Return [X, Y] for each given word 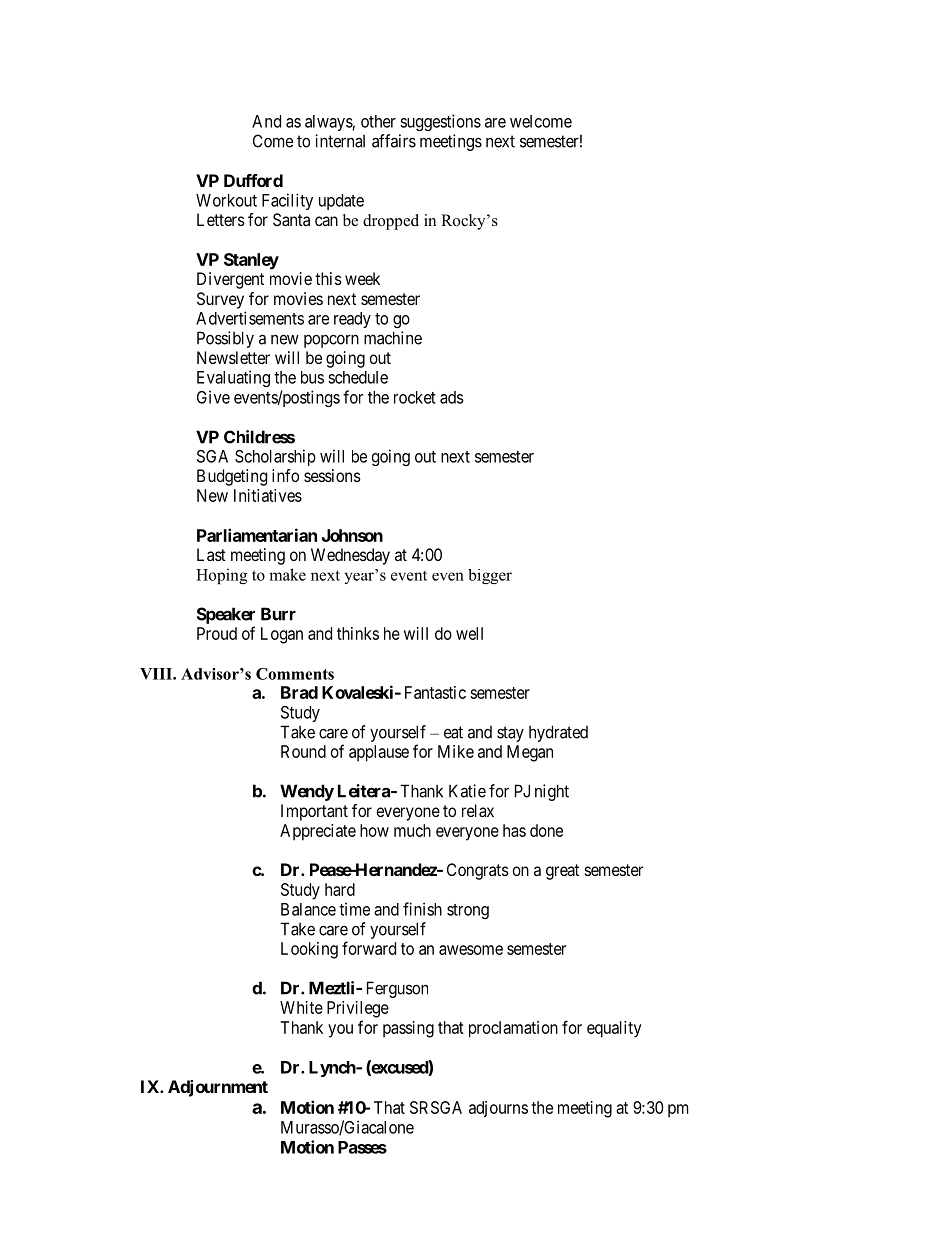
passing [408, 1029]
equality [614, 1029]
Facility [287, 201]
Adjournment [218, 1088]
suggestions [440, 122]
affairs [394, 141]
